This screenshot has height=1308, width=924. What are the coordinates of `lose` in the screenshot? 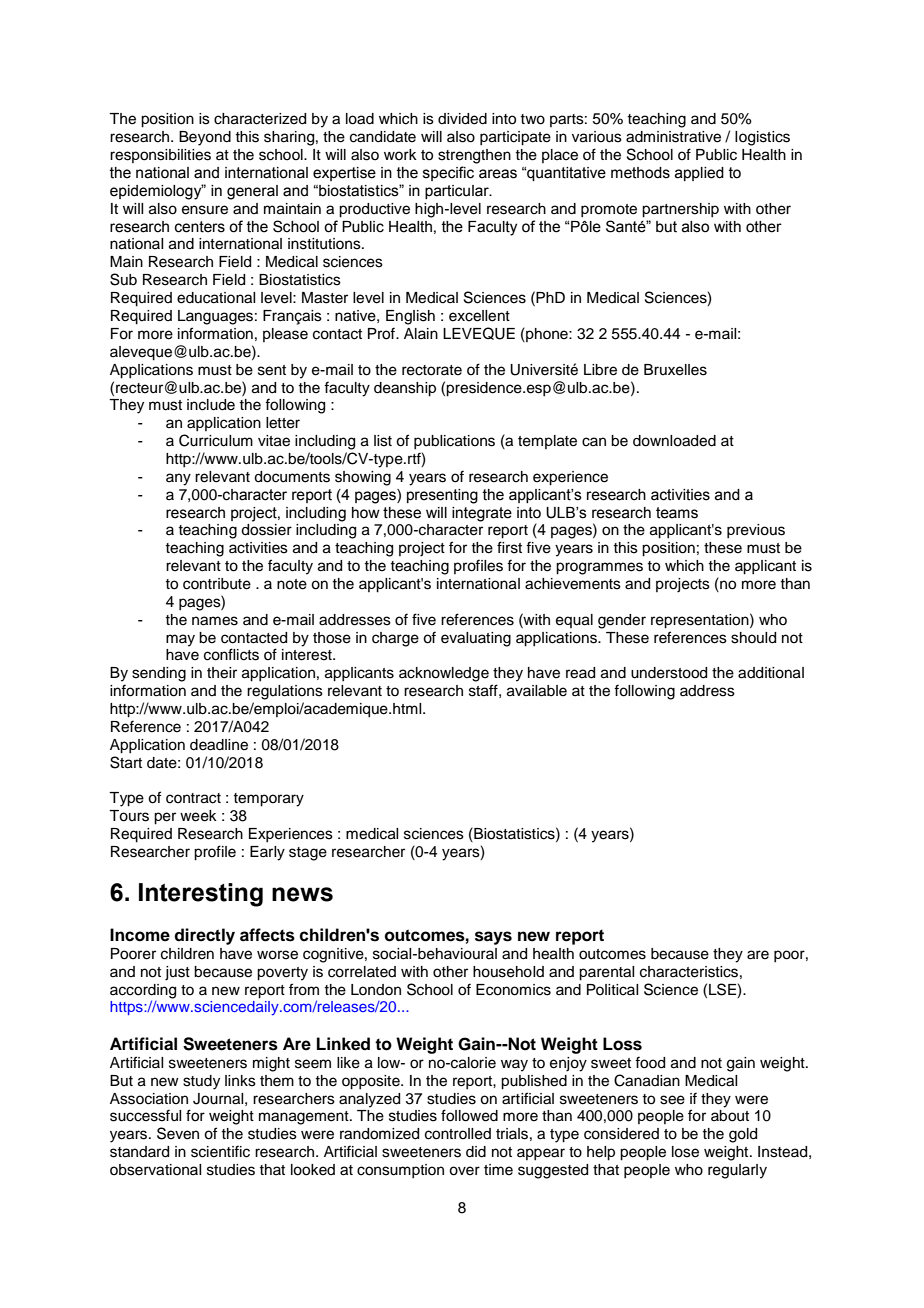 It's located at (685, 1152).
